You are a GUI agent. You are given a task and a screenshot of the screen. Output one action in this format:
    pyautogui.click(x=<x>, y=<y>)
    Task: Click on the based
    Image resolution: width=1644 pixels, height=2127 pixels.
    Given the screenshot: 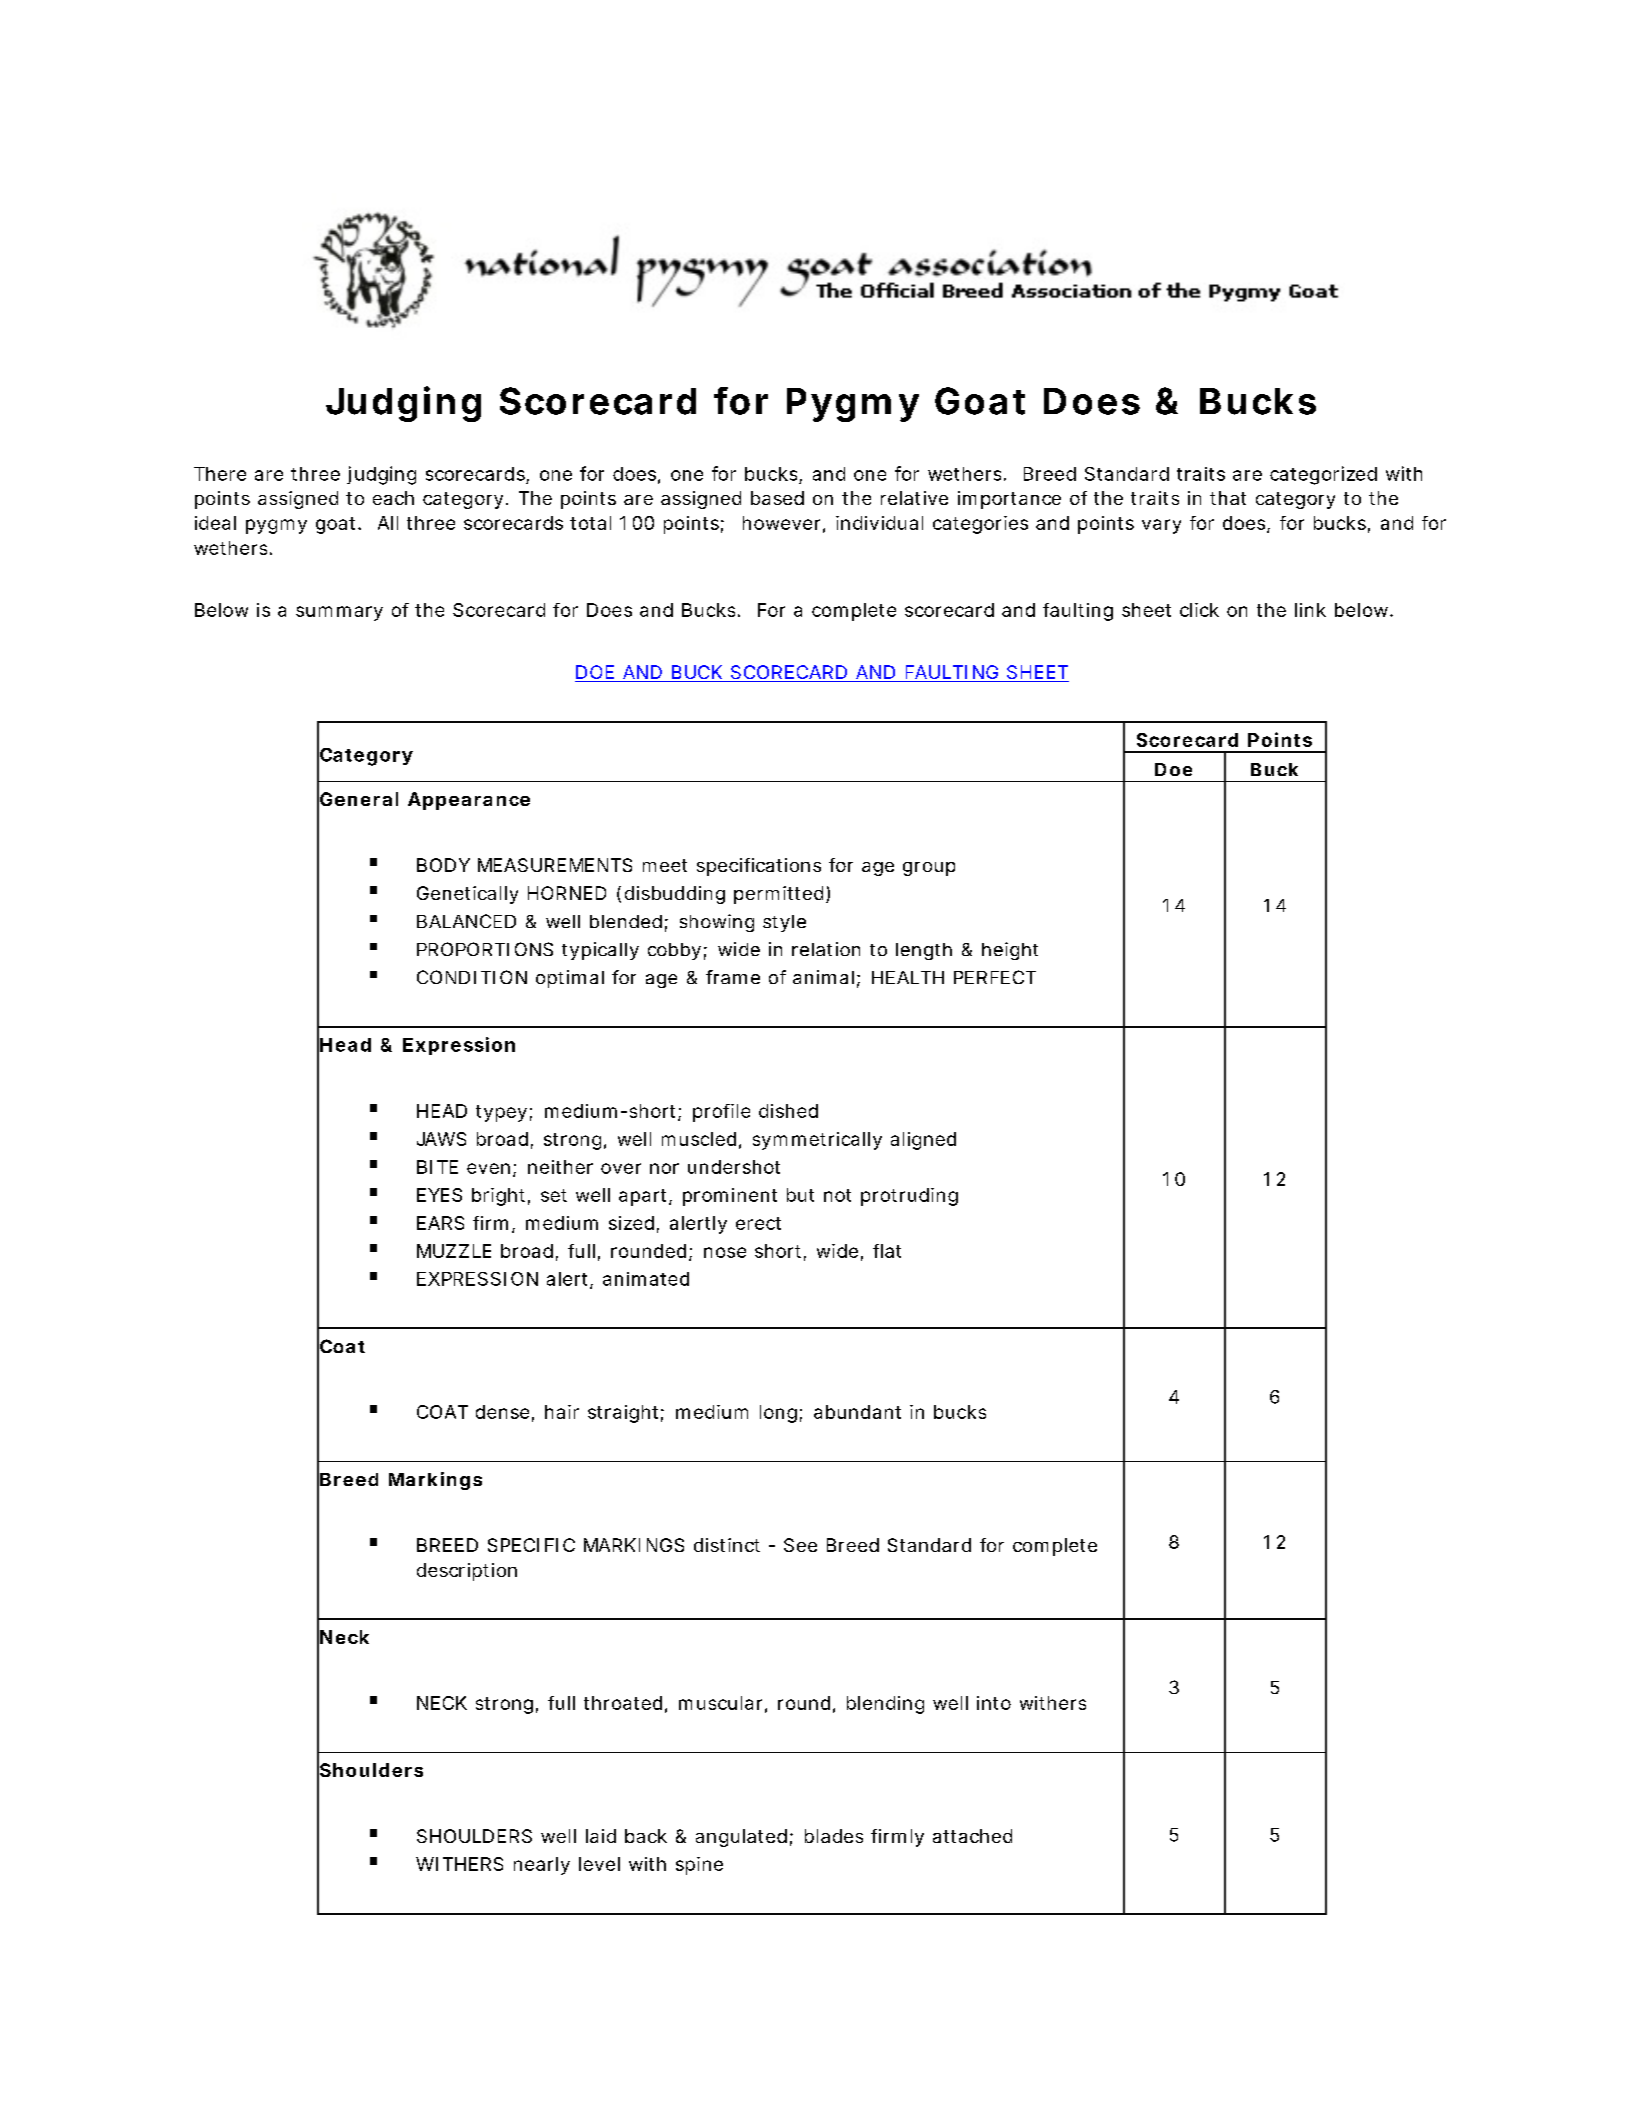 What is the action you would take?
    pyautogui.click(x=777, y=498)
